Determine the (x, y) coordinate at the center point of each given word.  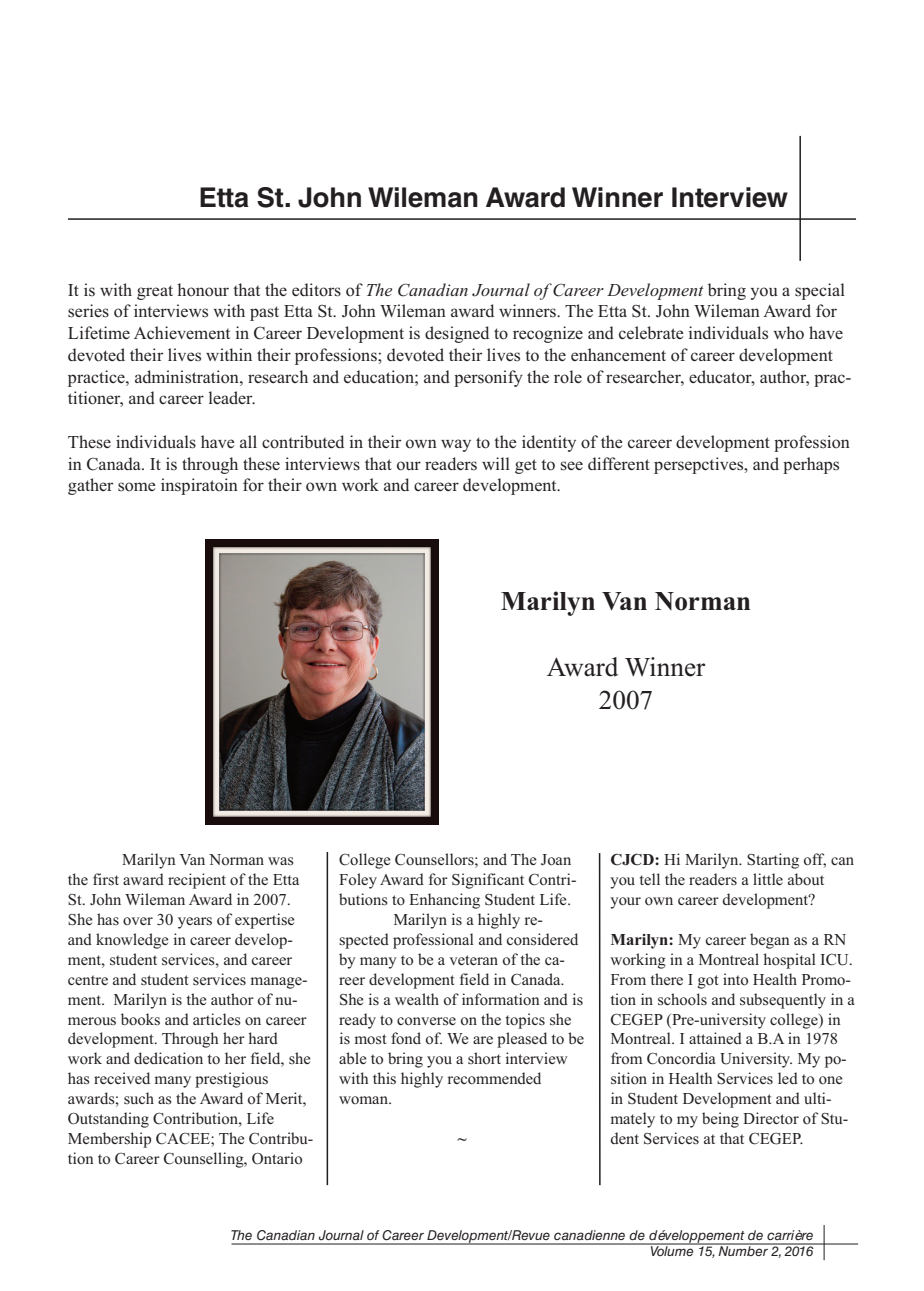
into (735, 979)
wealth (417, 999)
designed (457, 334)
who (788, 333)
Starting (773, 861)
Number (743, 1250)
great (155, 292)
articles (217, 1019)
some (137, 487)
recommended (494, 1078)
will (496, 463)
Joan (556, 860)
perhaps (811, 465)
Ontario (277, 1158)
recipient (197, 881)
